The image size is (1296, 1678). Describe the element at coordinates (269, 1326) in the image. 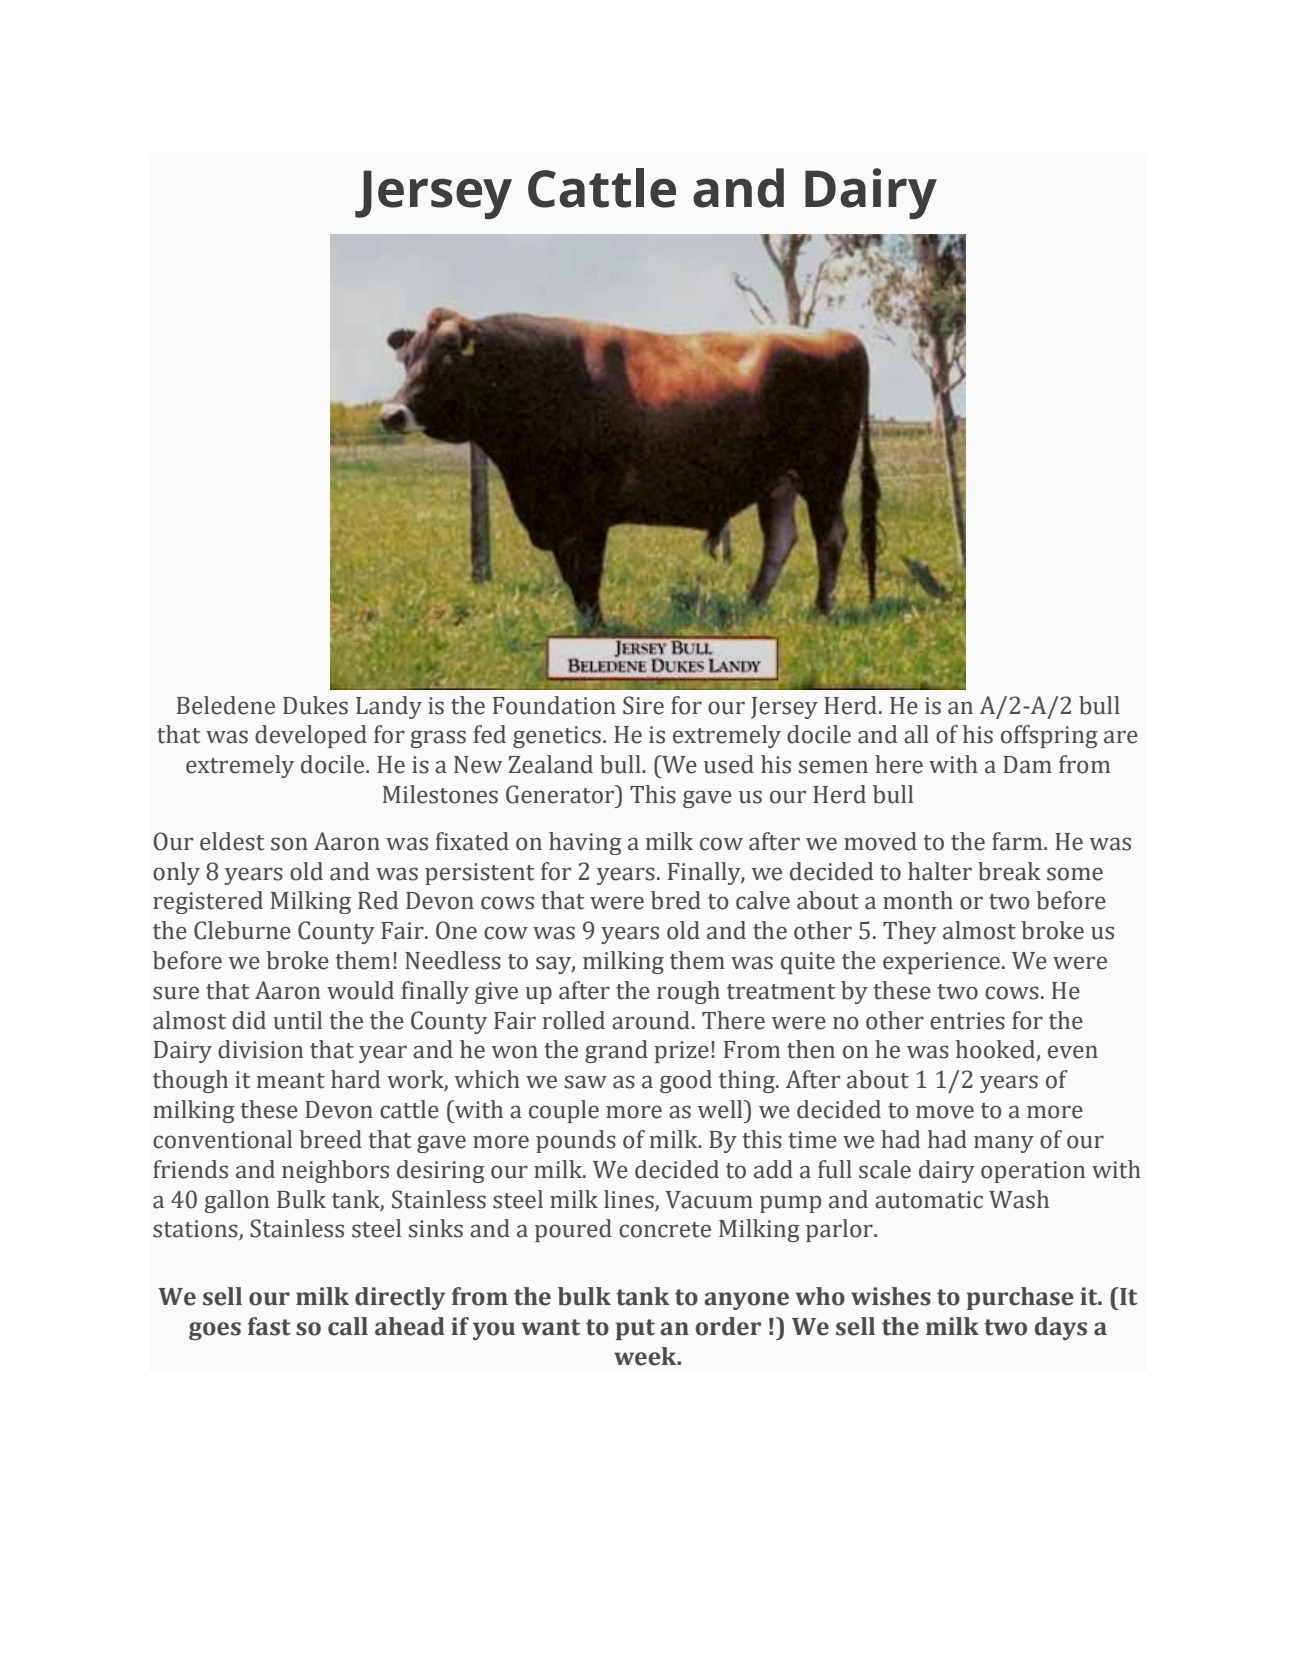

I see `fast` at that location.
